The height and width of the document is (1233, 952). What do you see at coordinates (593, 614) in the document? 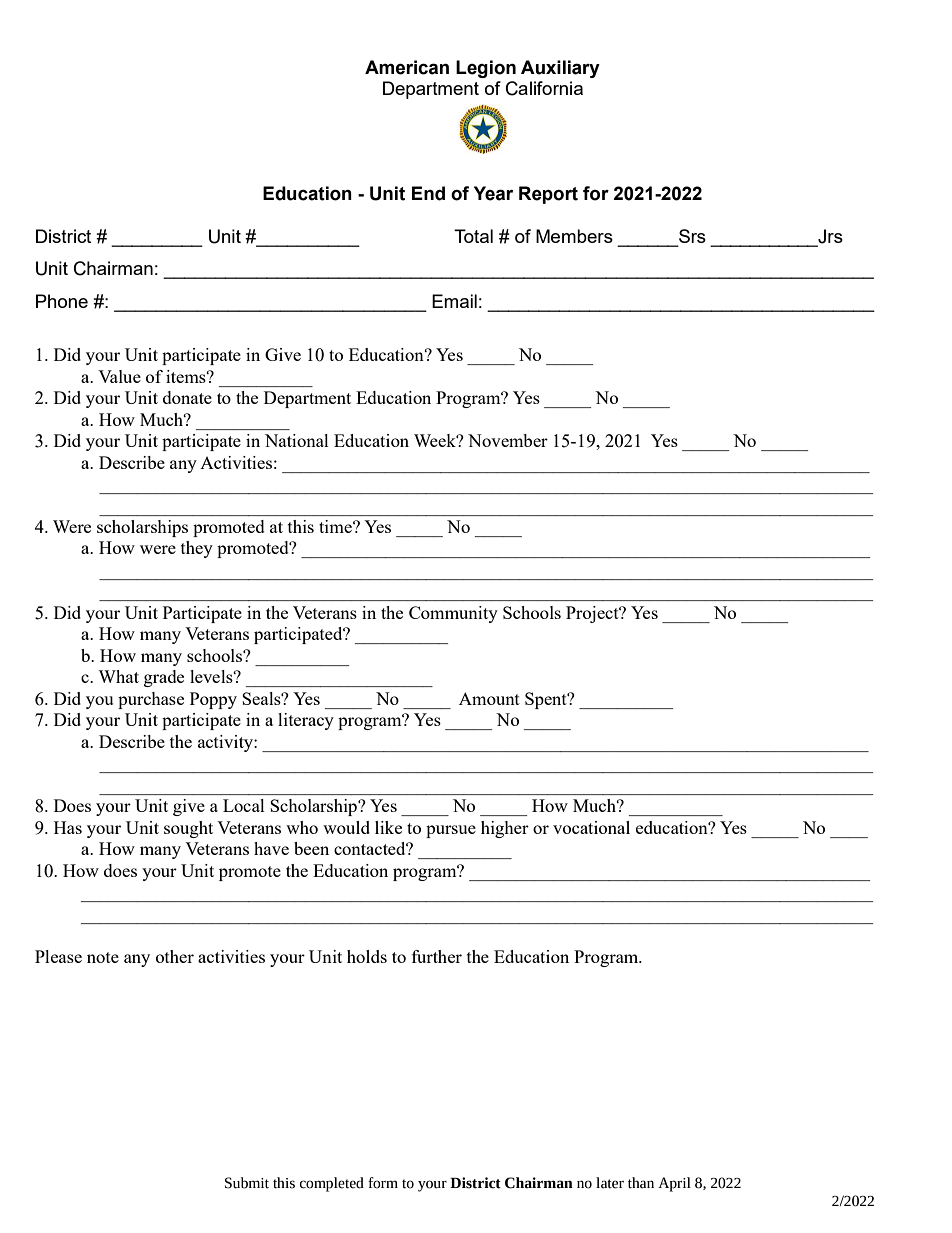
I see `Project` at bounding box center [593, 614].
